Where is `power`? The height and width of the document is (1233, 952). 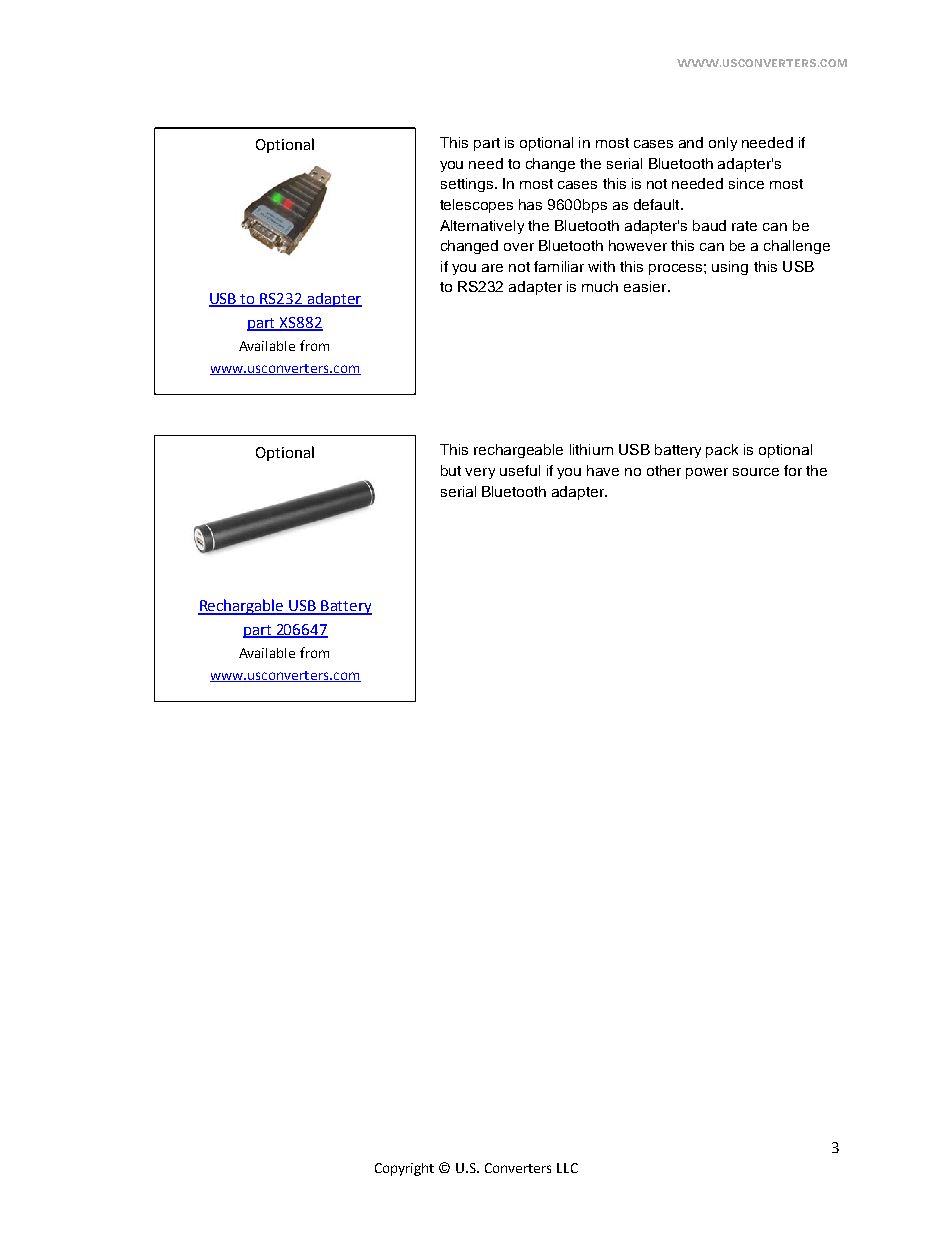 power is located at coordinates (707, 473).
